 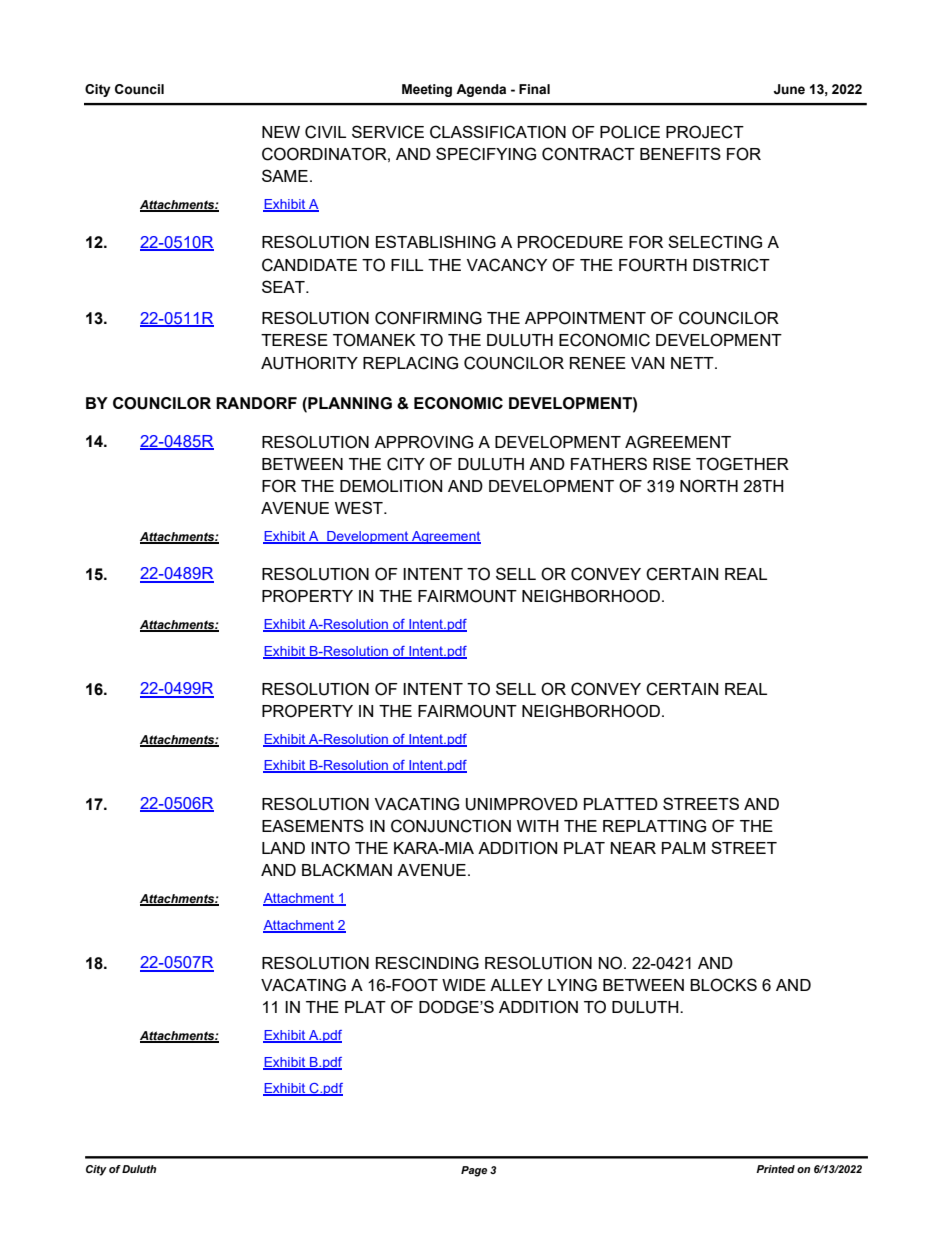 I want to click on PROJECT, so click(x=705, y=132).
